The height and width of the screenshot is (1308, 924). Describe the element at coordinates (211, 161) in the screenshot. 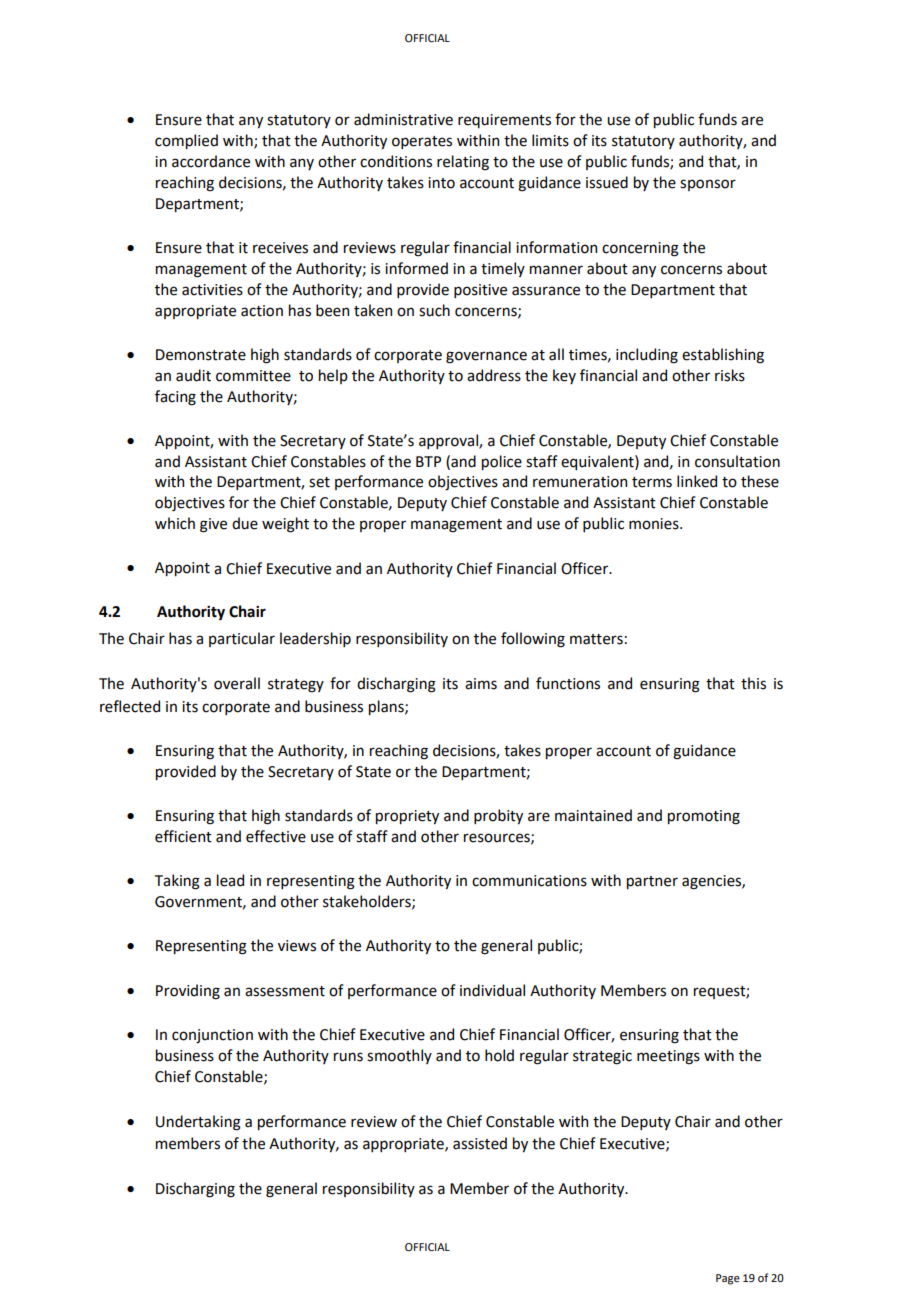

I see `accordance` at that location.
